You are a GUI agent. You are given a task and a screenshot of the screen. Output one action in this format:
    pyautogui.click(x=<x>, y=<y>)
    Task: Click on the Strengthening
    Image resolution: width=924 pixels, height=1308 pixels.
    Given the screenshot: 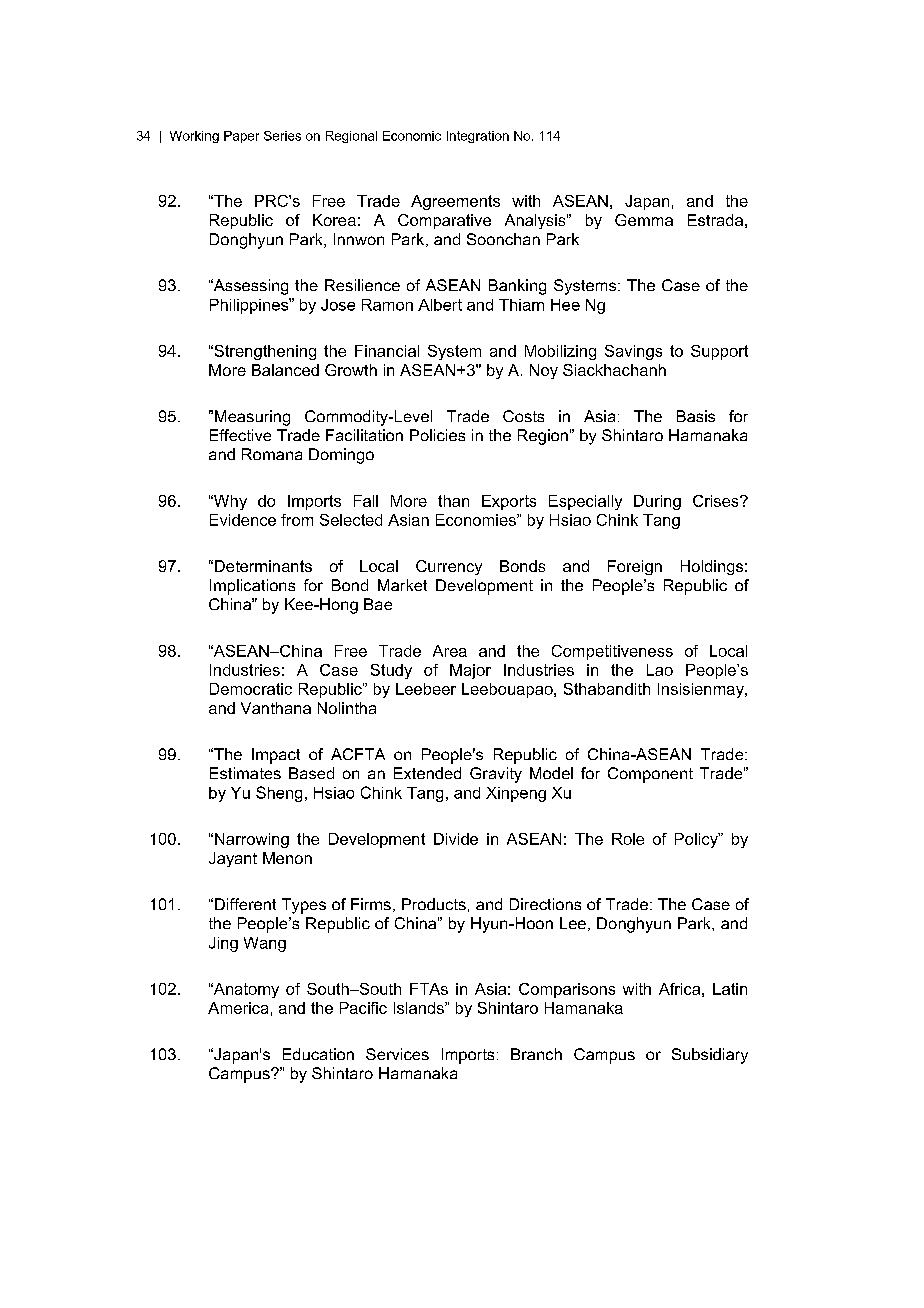 What is the action you would take?
    pyautogui.click(x=264, y=352)
